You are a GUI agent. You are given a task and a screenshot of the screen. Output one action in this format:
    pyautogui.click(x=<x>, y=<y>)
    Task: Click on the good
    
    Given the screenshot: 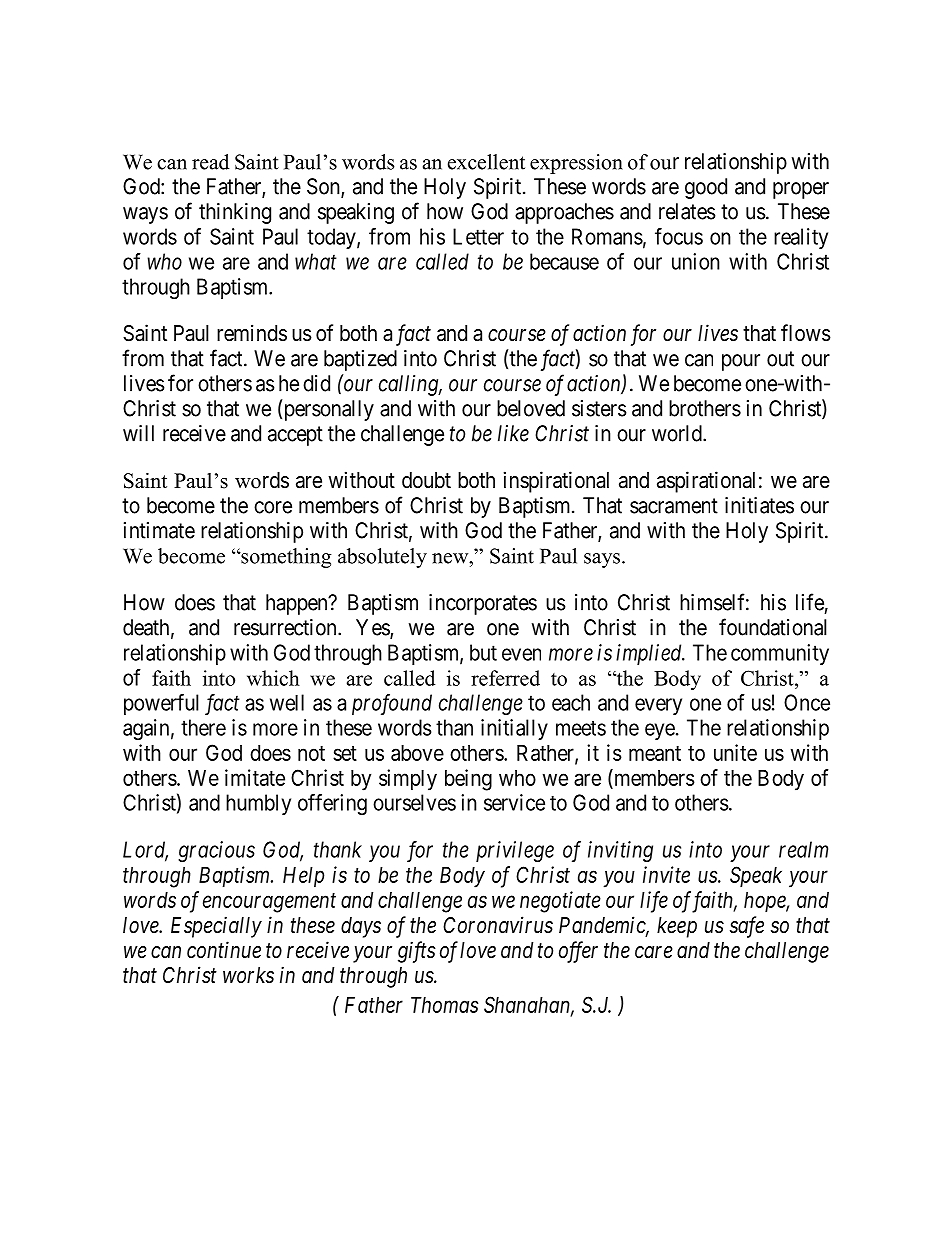 What is the action you would take?
    pyautogui.click(x=706, y=188)
